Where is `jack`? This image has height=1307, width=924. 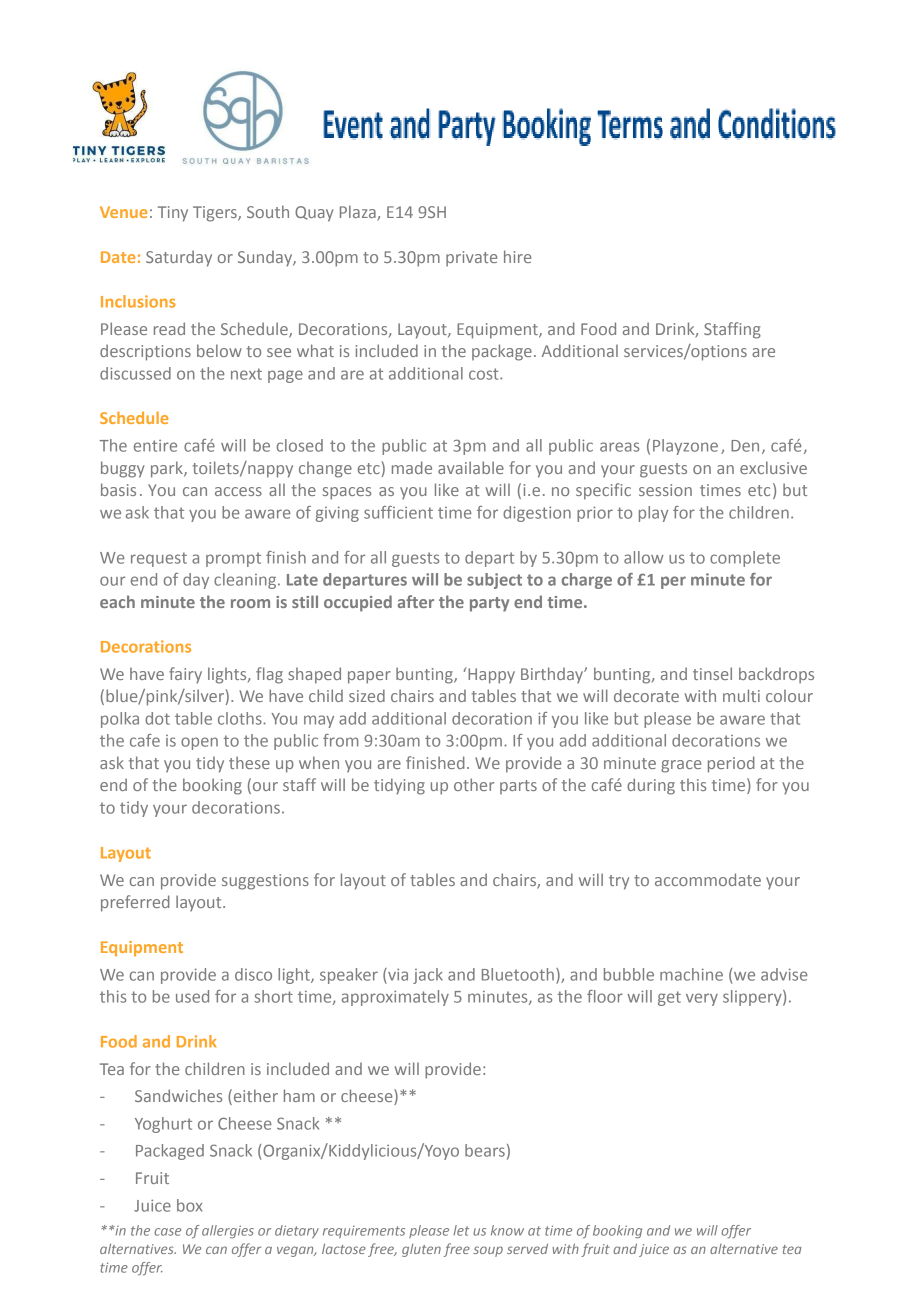 jack is located at coordinates (428, 976).
